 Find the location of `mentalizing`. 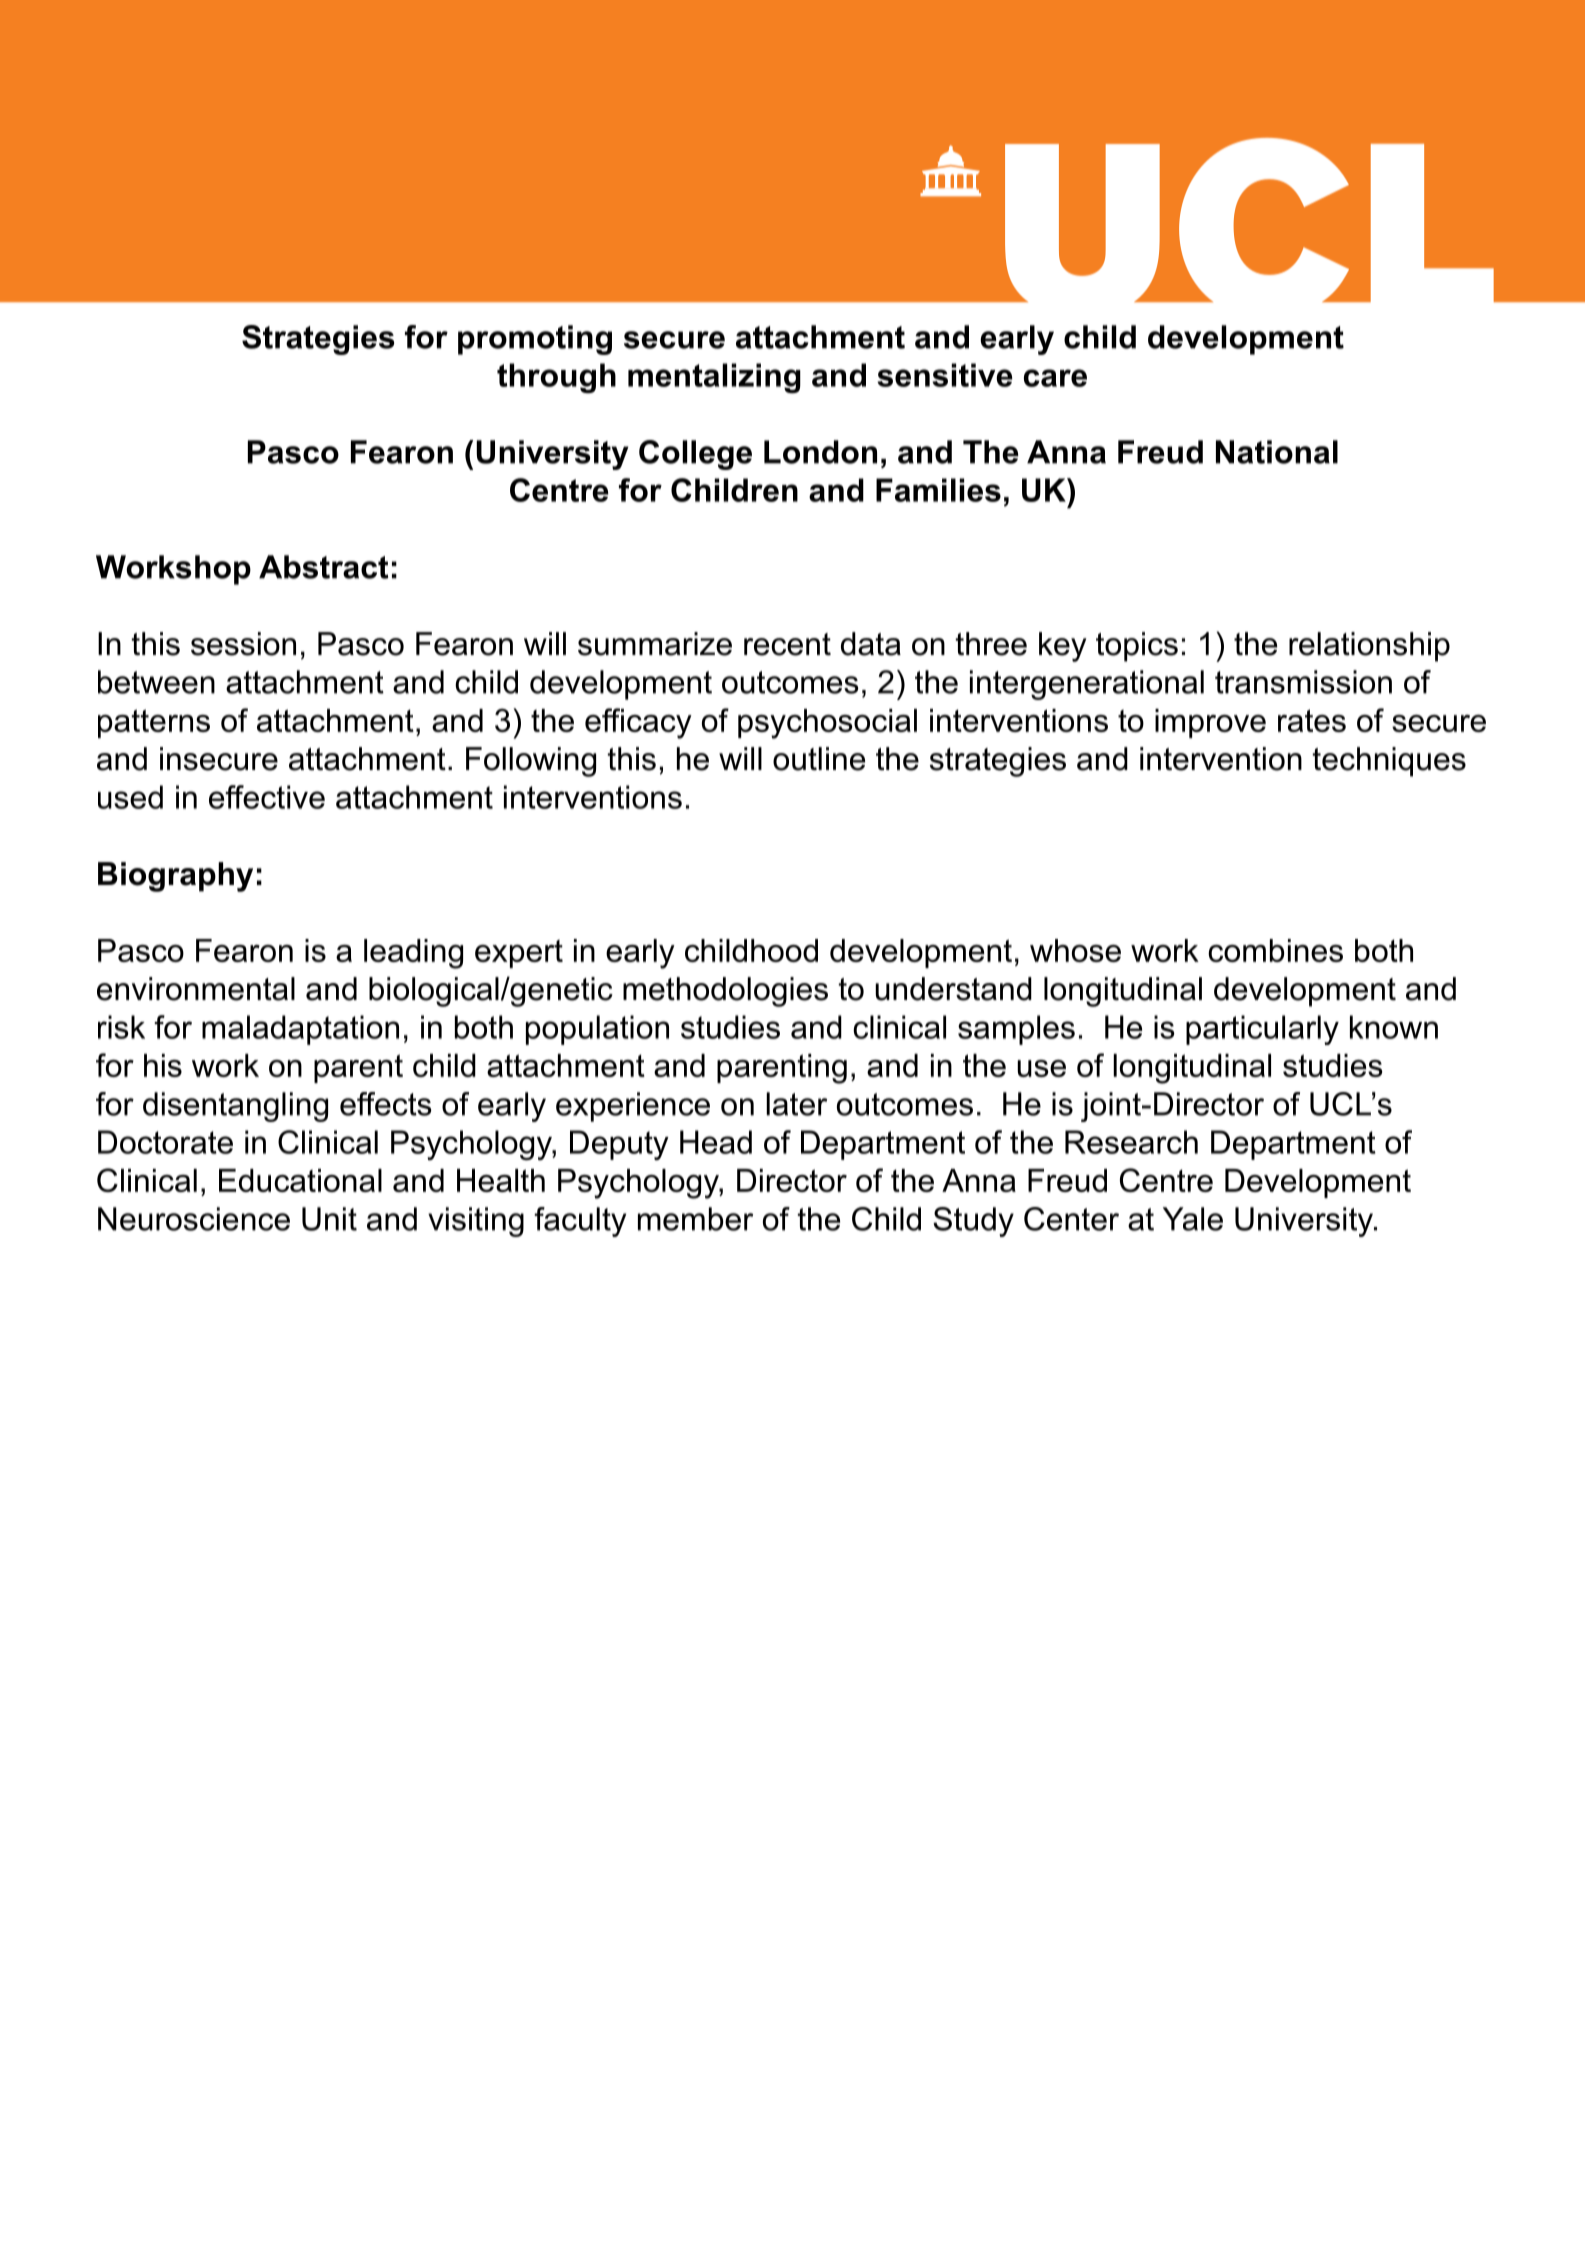

mentalizing is located at coordinates (714, 378).
